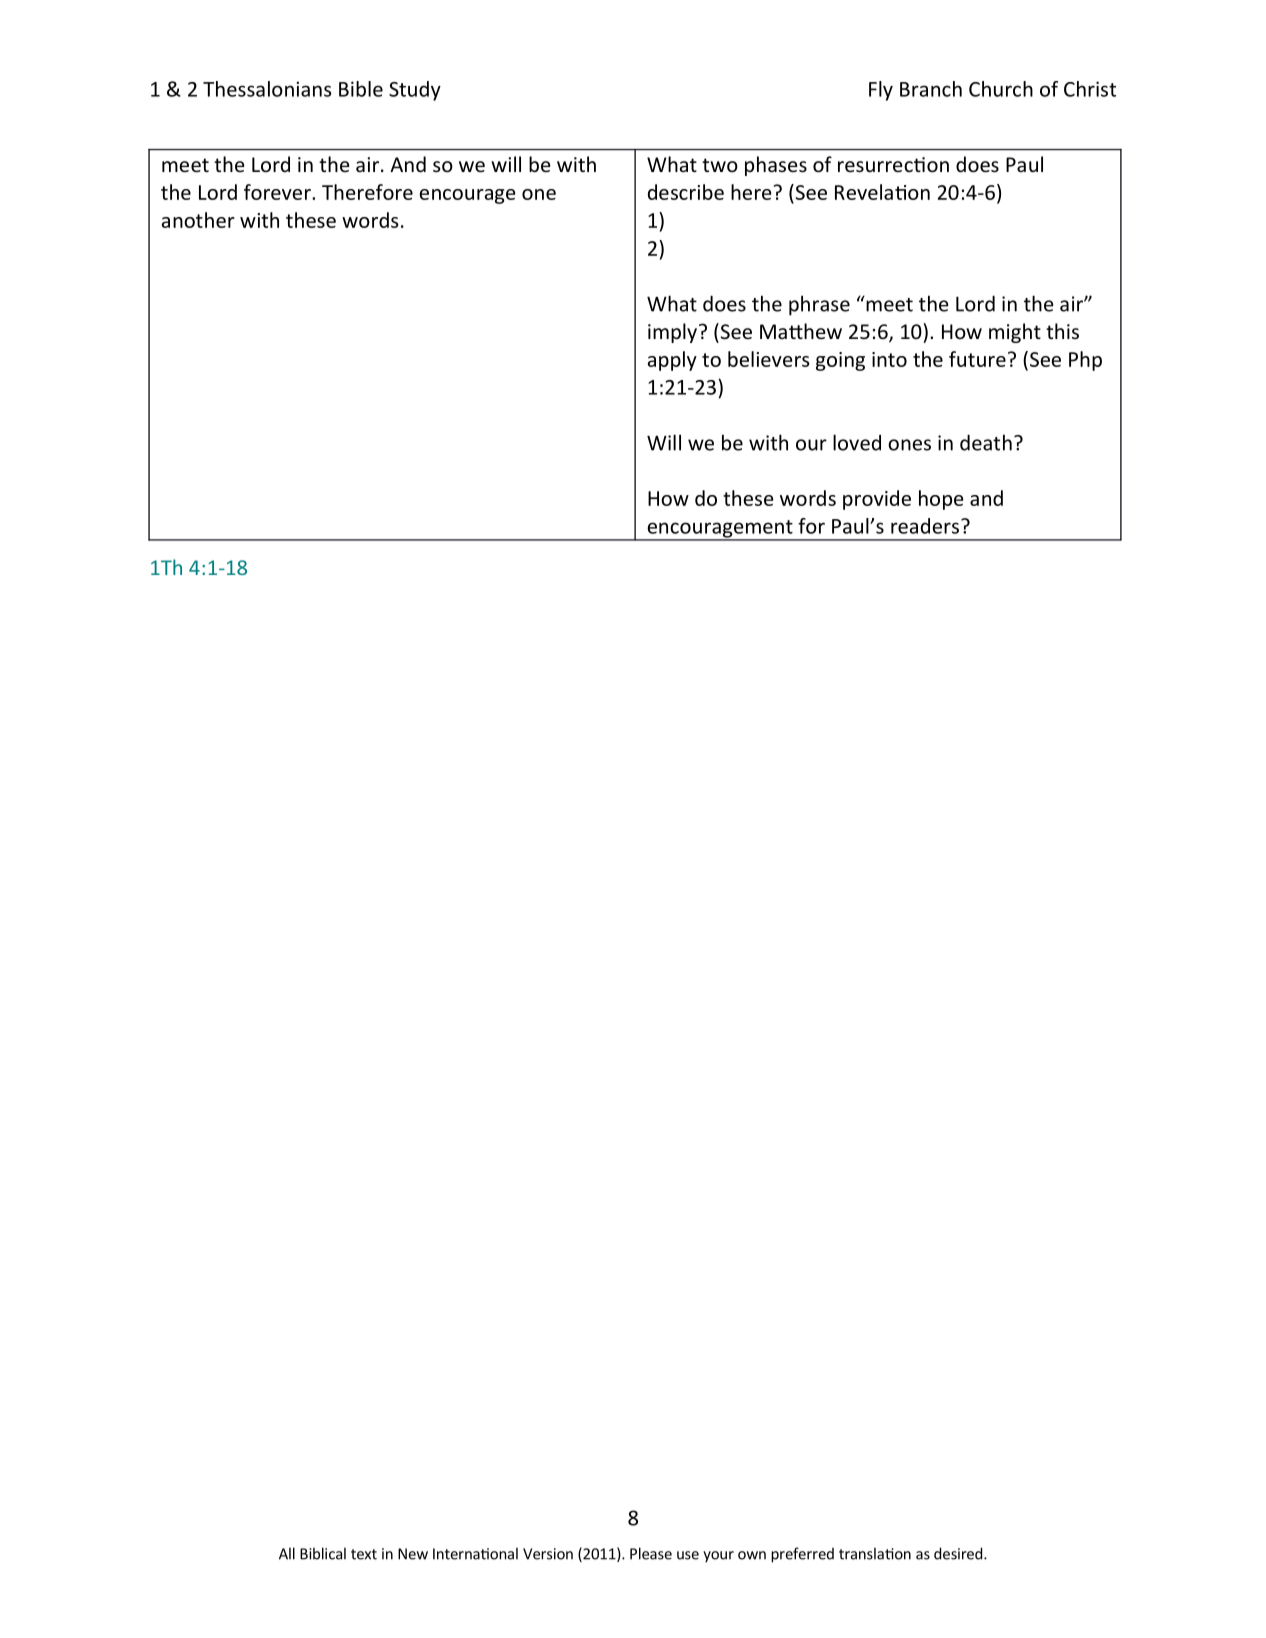  What do you see at coordinates (877, 500) in the screenshot?
I see `provide` at bounding box center [877, 500].
